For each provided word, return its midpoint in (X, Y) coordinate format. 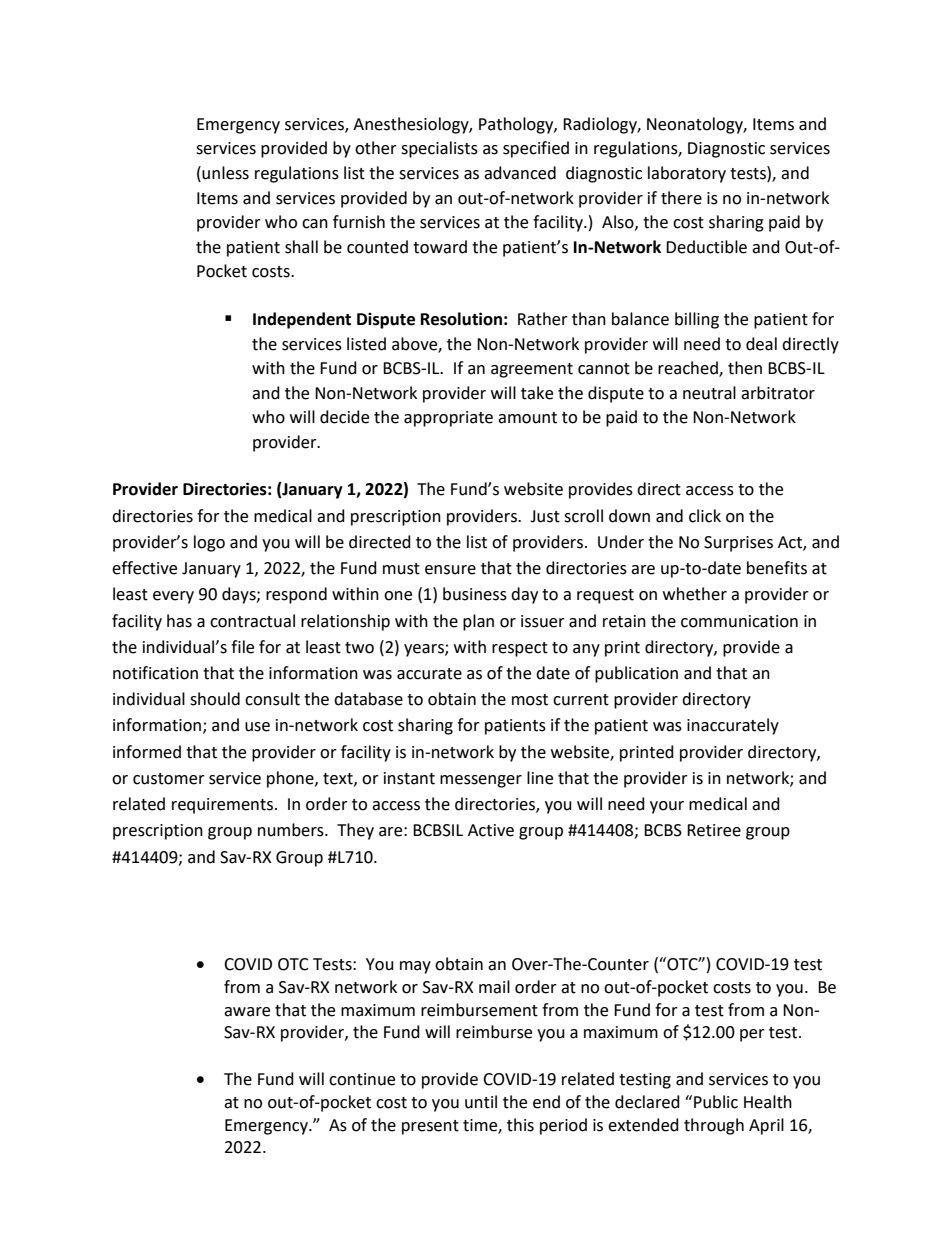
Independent (302, 320)
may (415, 967)
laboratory (687, 174)
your (667, 807)
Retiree (714, 830)
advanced (520, 173)
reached (689, 369)
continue (362, 1079)
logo (209, 543)
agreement (532, 370)
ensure (450, 570)
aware (247, 1012)
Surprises (738, 544)
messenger (481, 781)
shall (301, 247)
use (257, 727)
